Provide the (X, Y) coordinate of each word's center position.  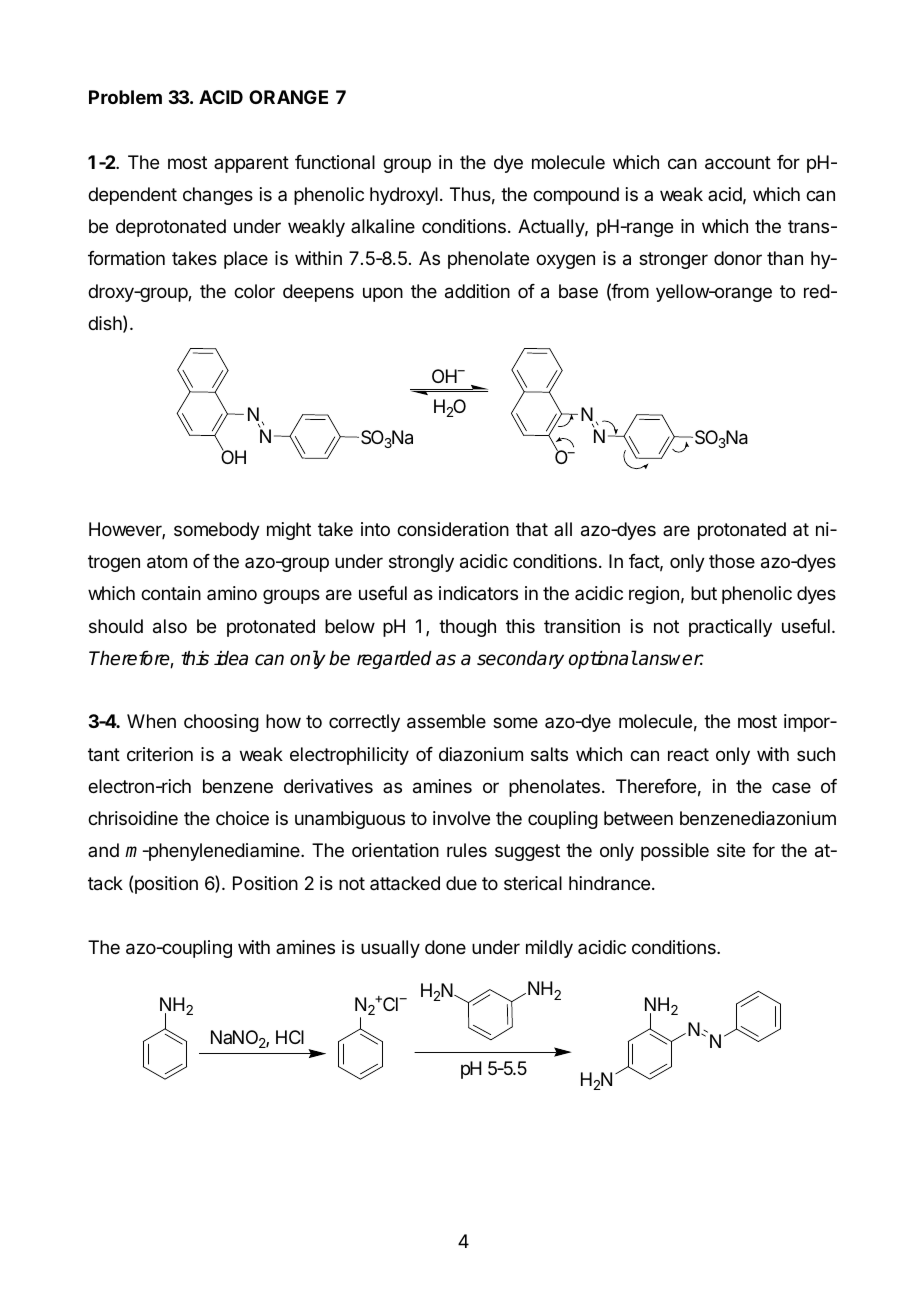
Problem (125, 97)
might (289, 531)
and (103, 850)
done (445, 947)
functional (335, 162)
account (738, 163)
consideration (453, 529)
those (732, 561)
